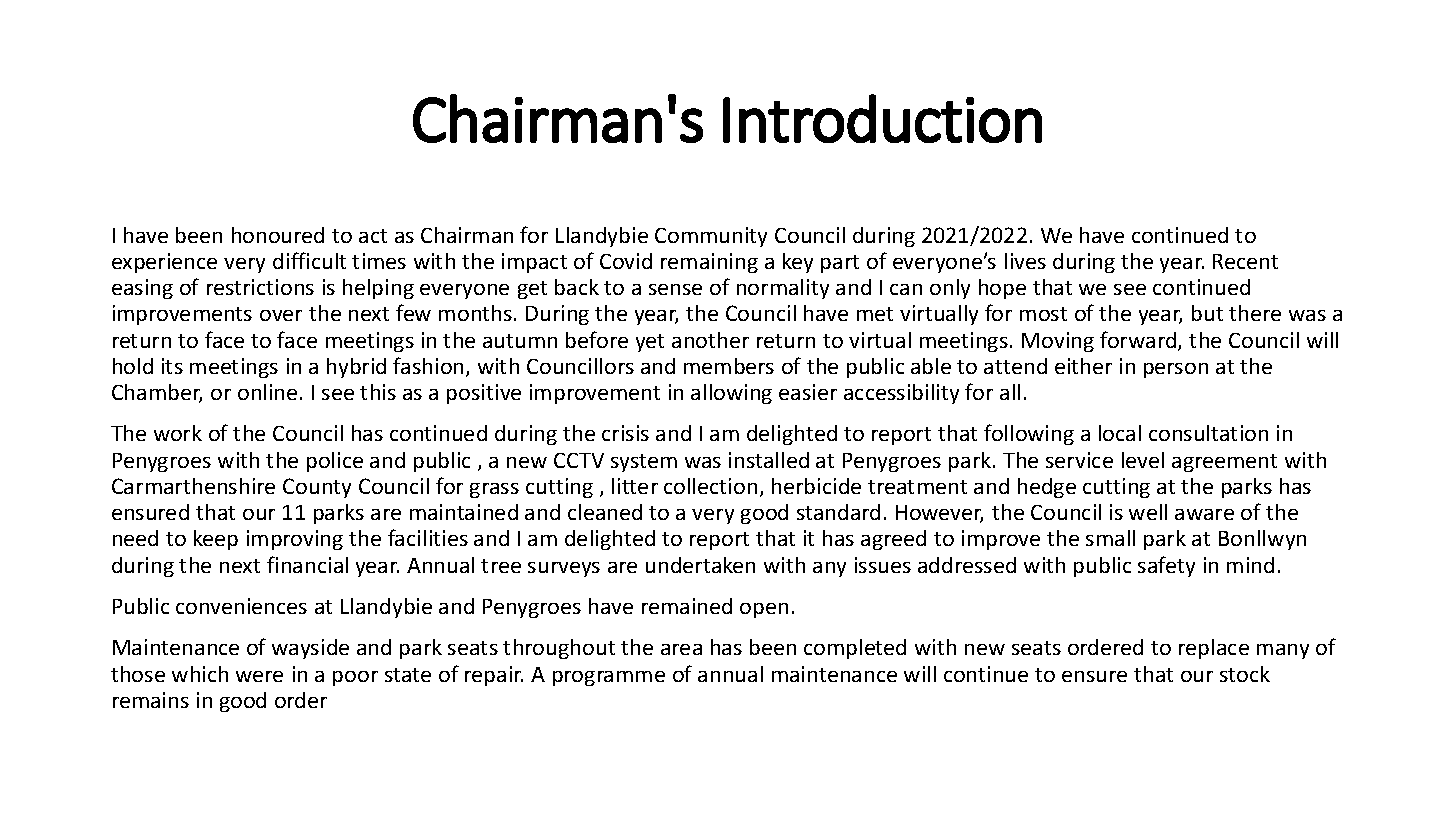  What do you see at coordinates (278, 235) in the screenshot?
I see `honoured` at bounding box center [278, 235].
